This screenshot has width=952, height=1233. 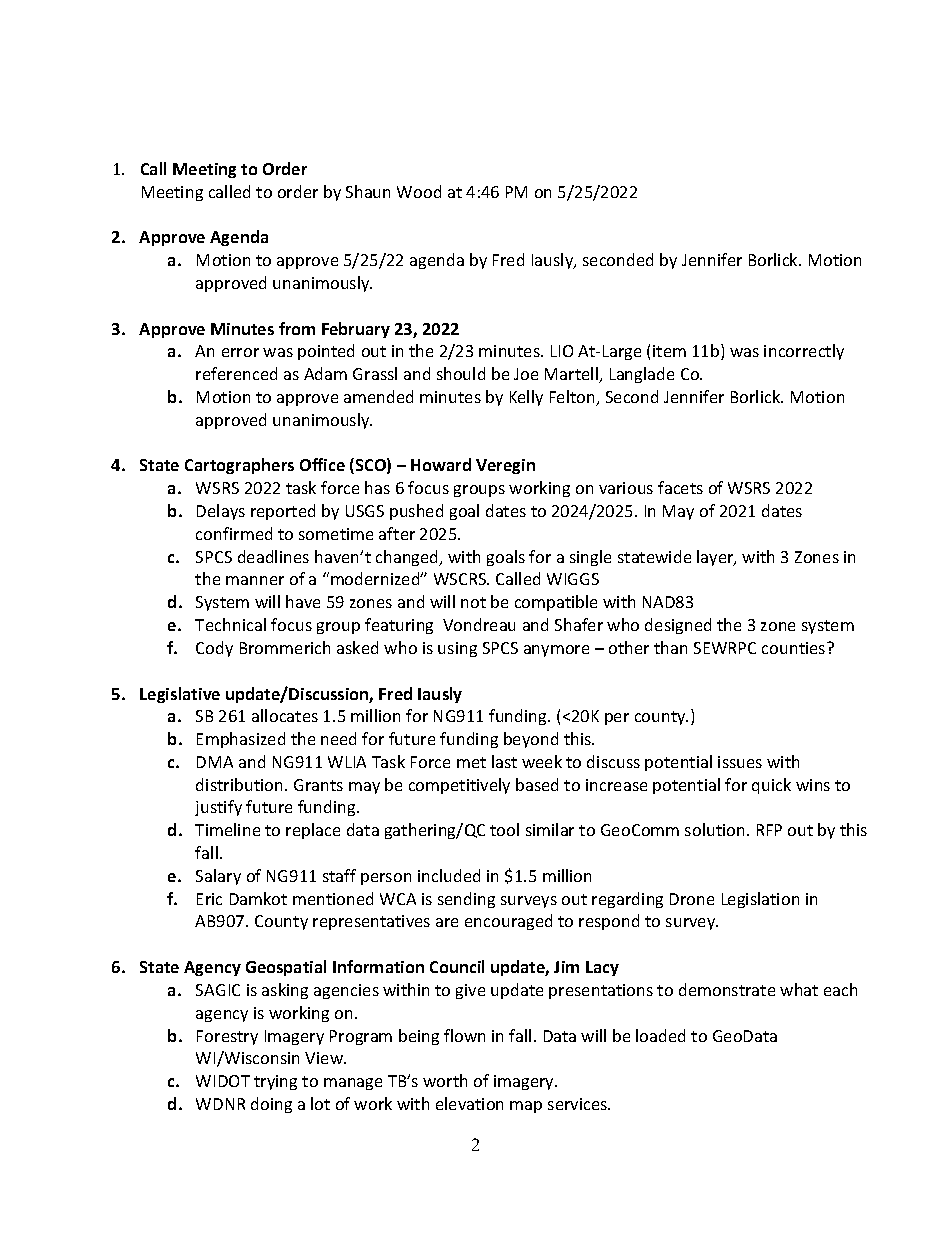 What do you see at coordinates (241, 784) in the screenshot?
I see `distribution` at bounding box center [241, 784].
